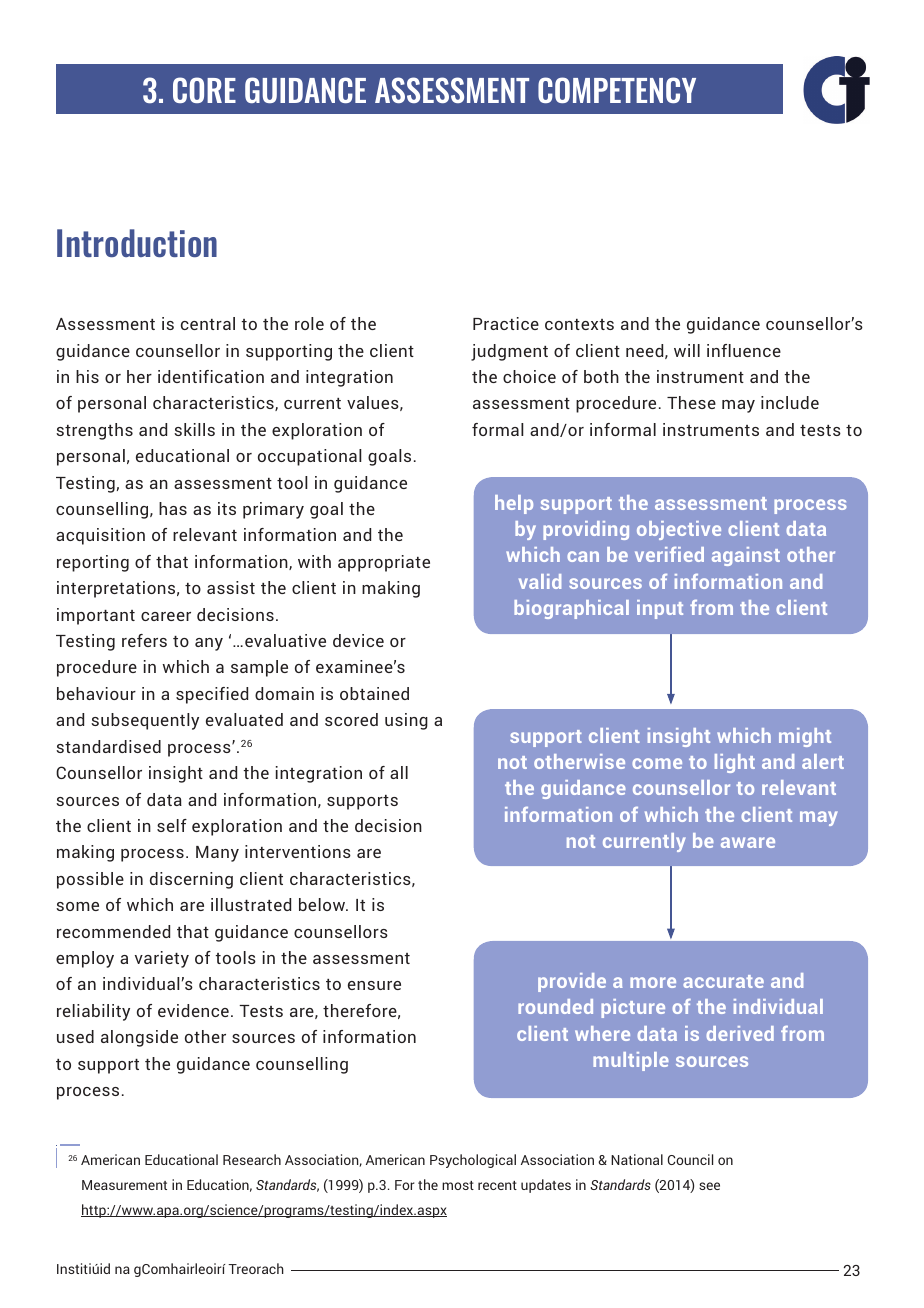  What do you see at coordinates (124, 1185) in the screenshot?
I see `Measurement` at bounding box center [124, 1185].
